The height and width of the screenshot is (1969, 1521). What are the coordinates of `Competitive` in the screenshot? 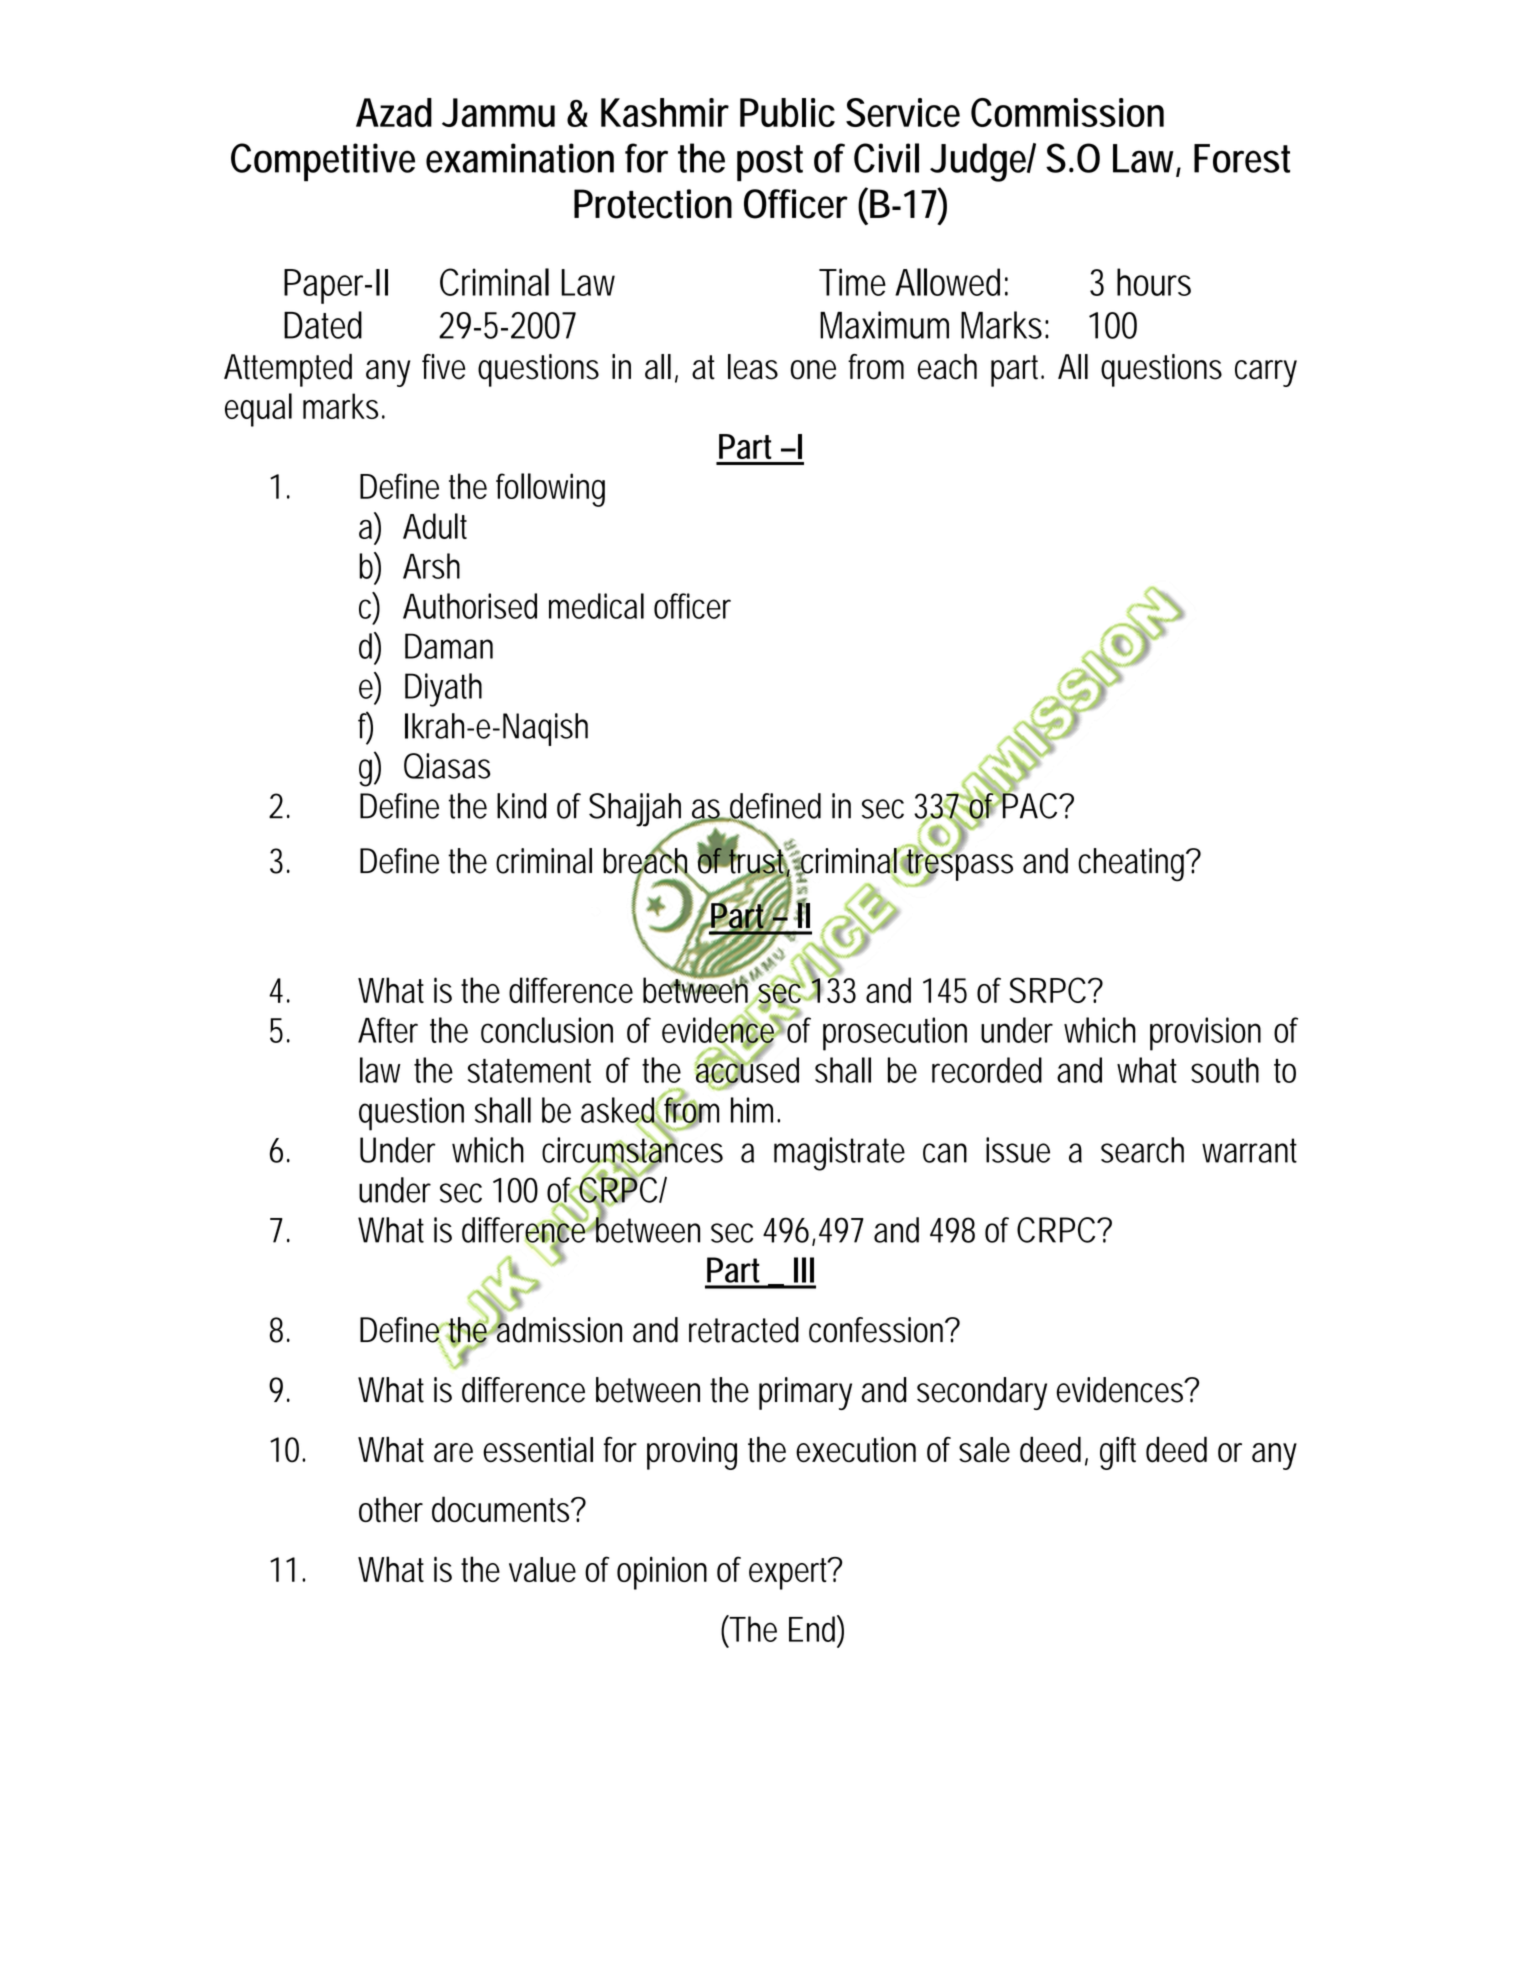 It's located at (323, 162).
